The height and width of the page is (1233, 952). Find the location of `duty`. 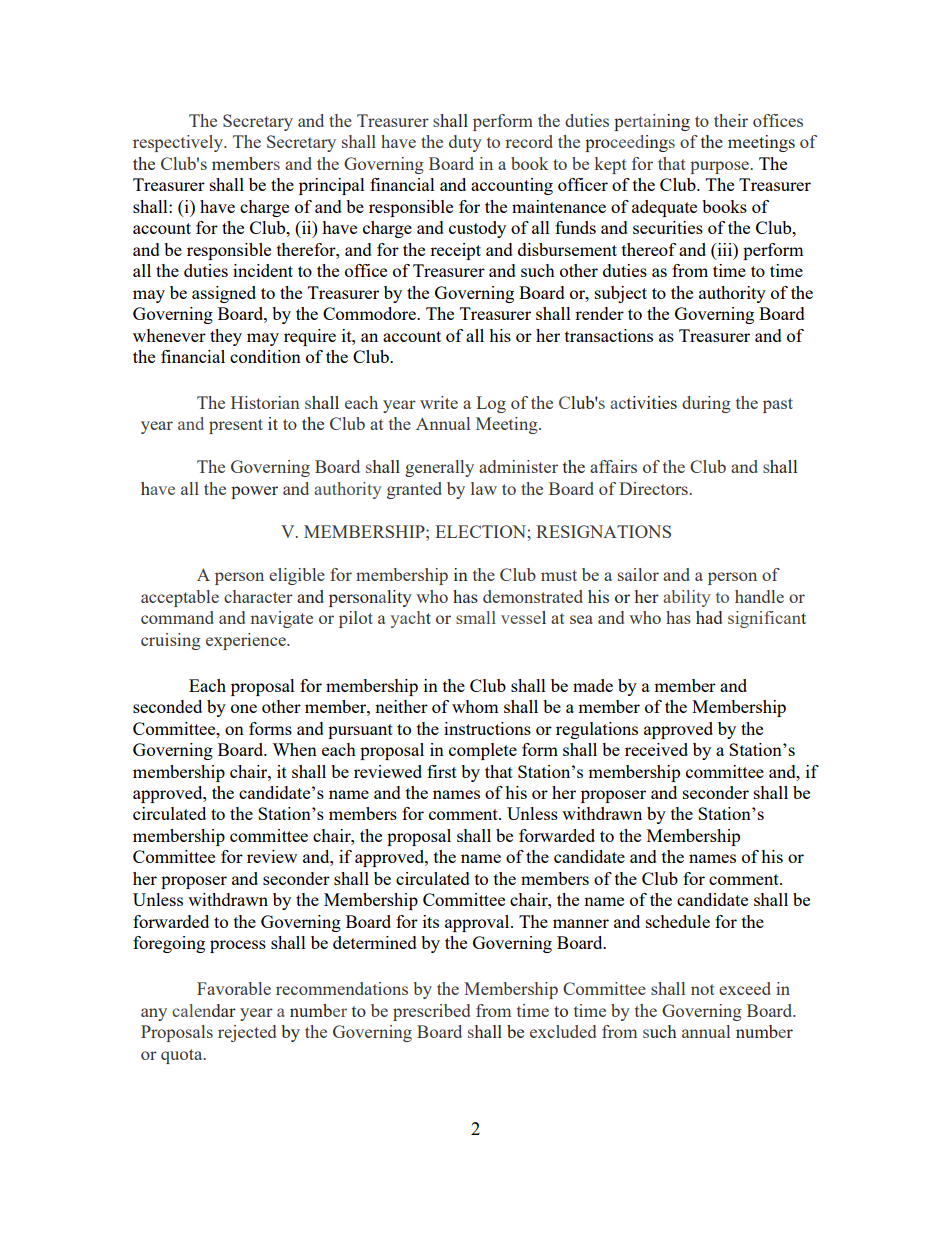

duty is located at coordinates (465, 143).
